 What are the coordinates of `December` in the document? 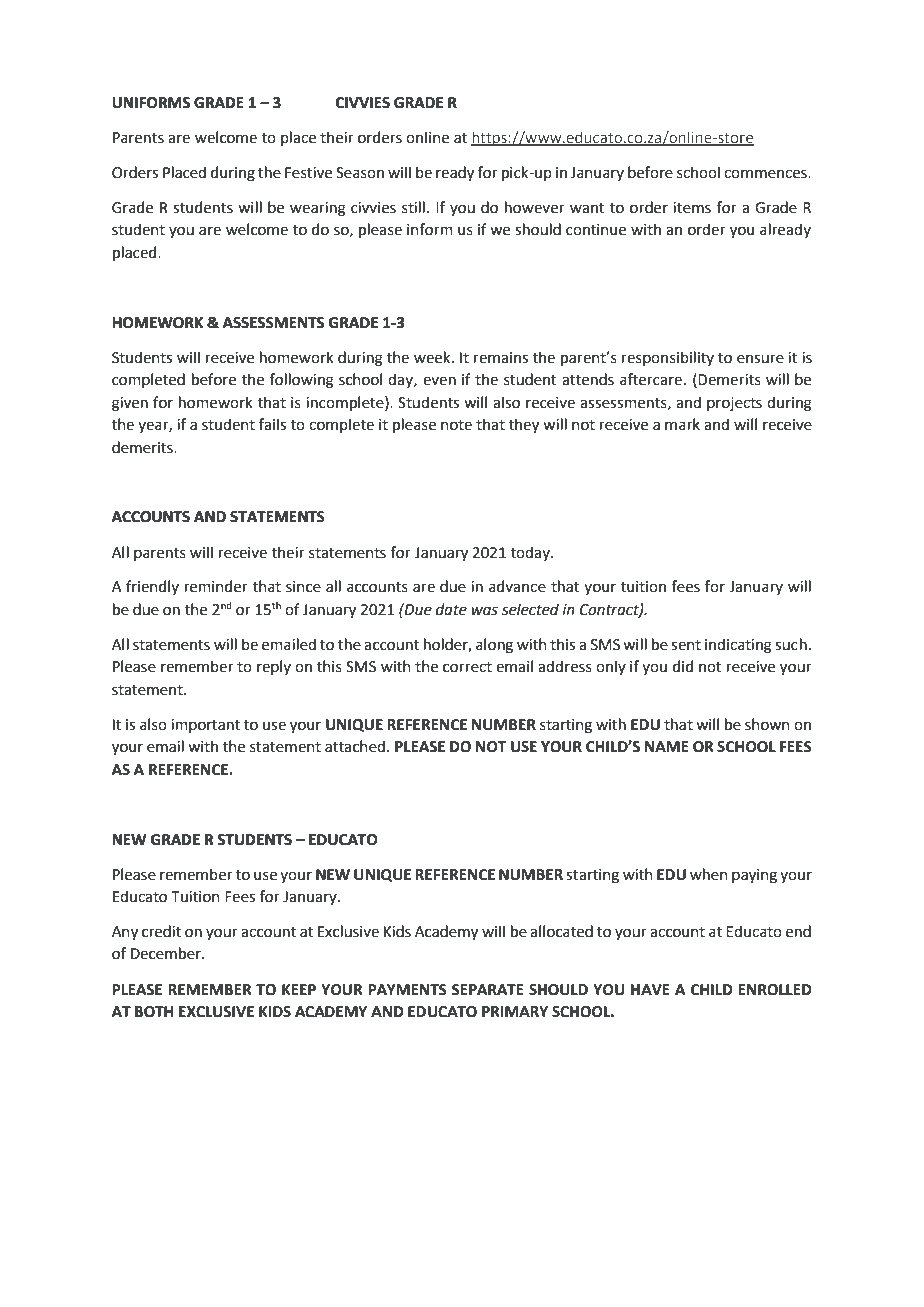 It's located at (167, 953).
